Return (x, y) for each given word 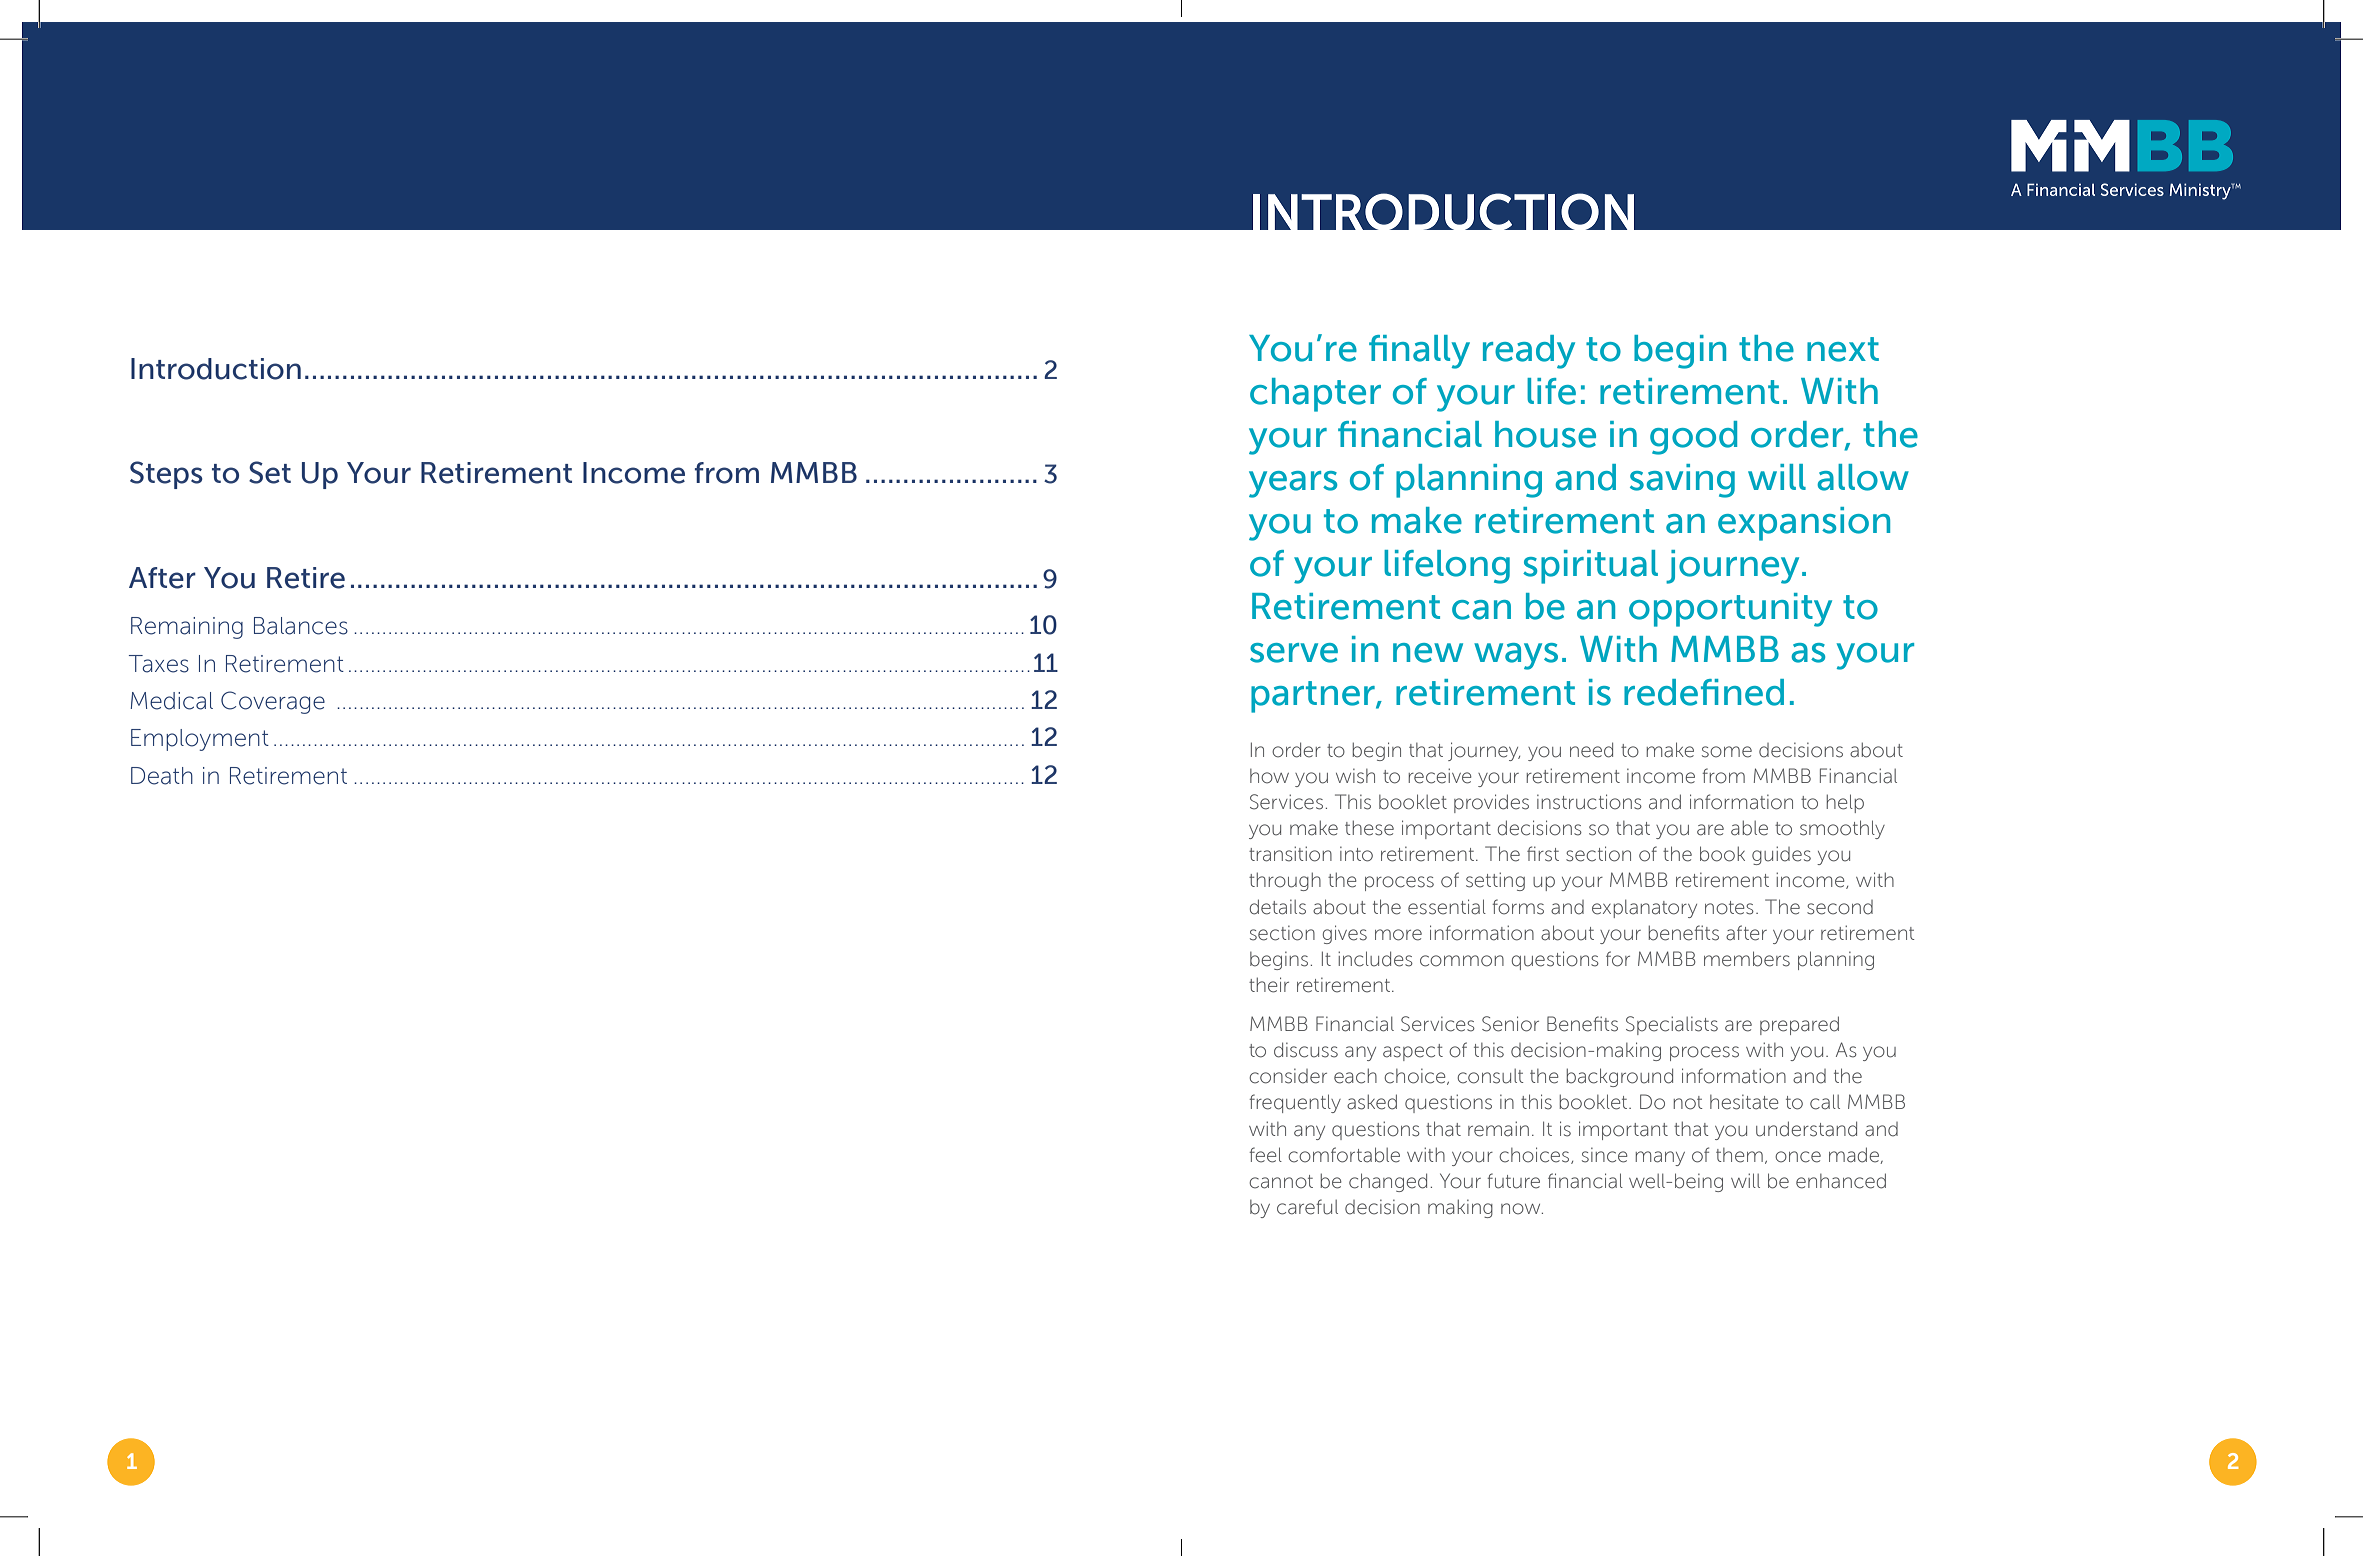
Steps (166, 475)
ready (1529, 352)
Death (162, 776)
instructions (1589, 802)
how (1269, 776)
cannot (1281, 1182)
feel (1265, 1155)
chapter (1315, 395)
